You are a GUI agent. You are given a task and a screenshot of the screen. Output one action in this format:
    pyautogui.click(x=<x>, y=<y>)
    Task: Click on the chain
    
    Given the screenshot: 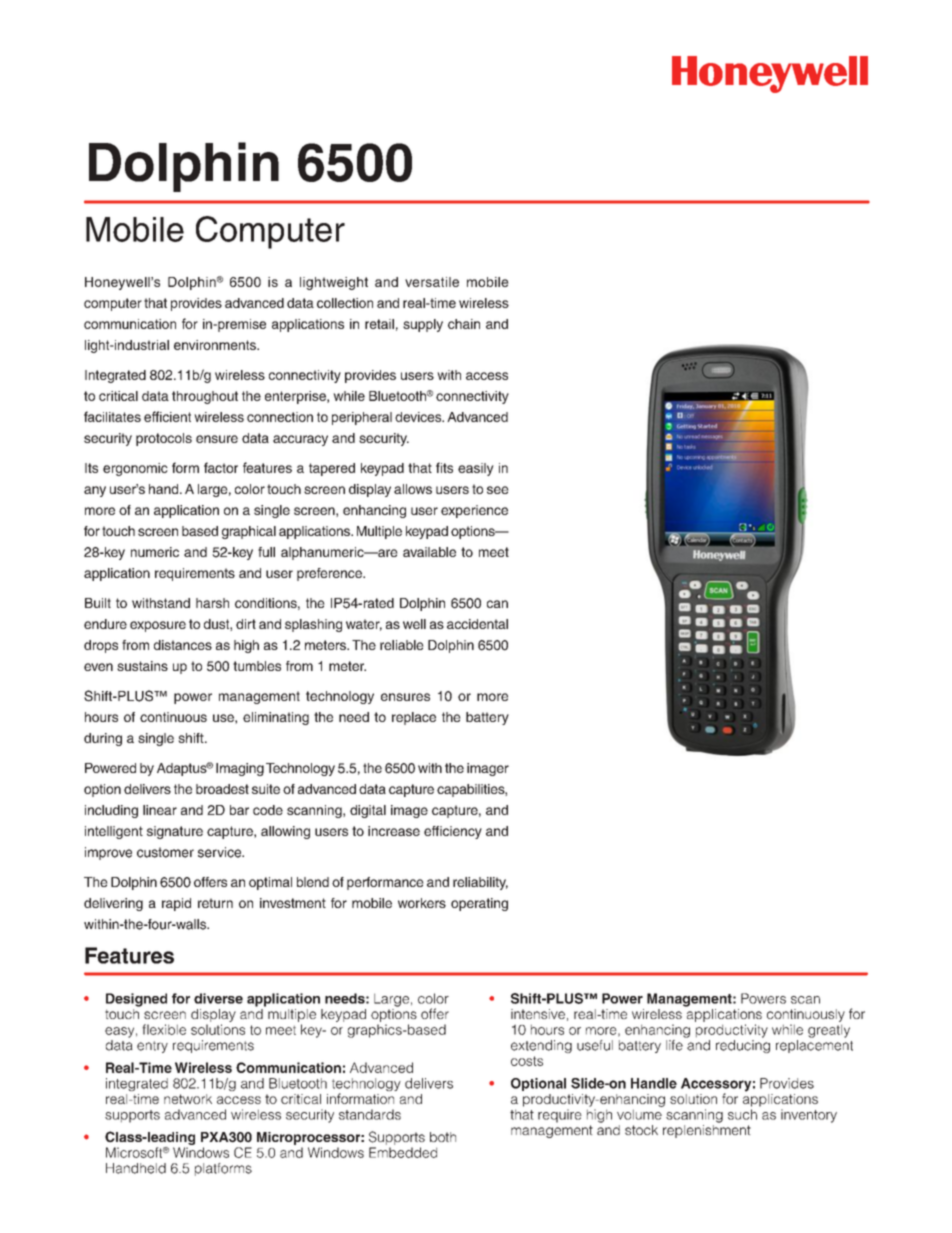 What is the action you would take?
    pyautogui.click(x=464, y=324)
